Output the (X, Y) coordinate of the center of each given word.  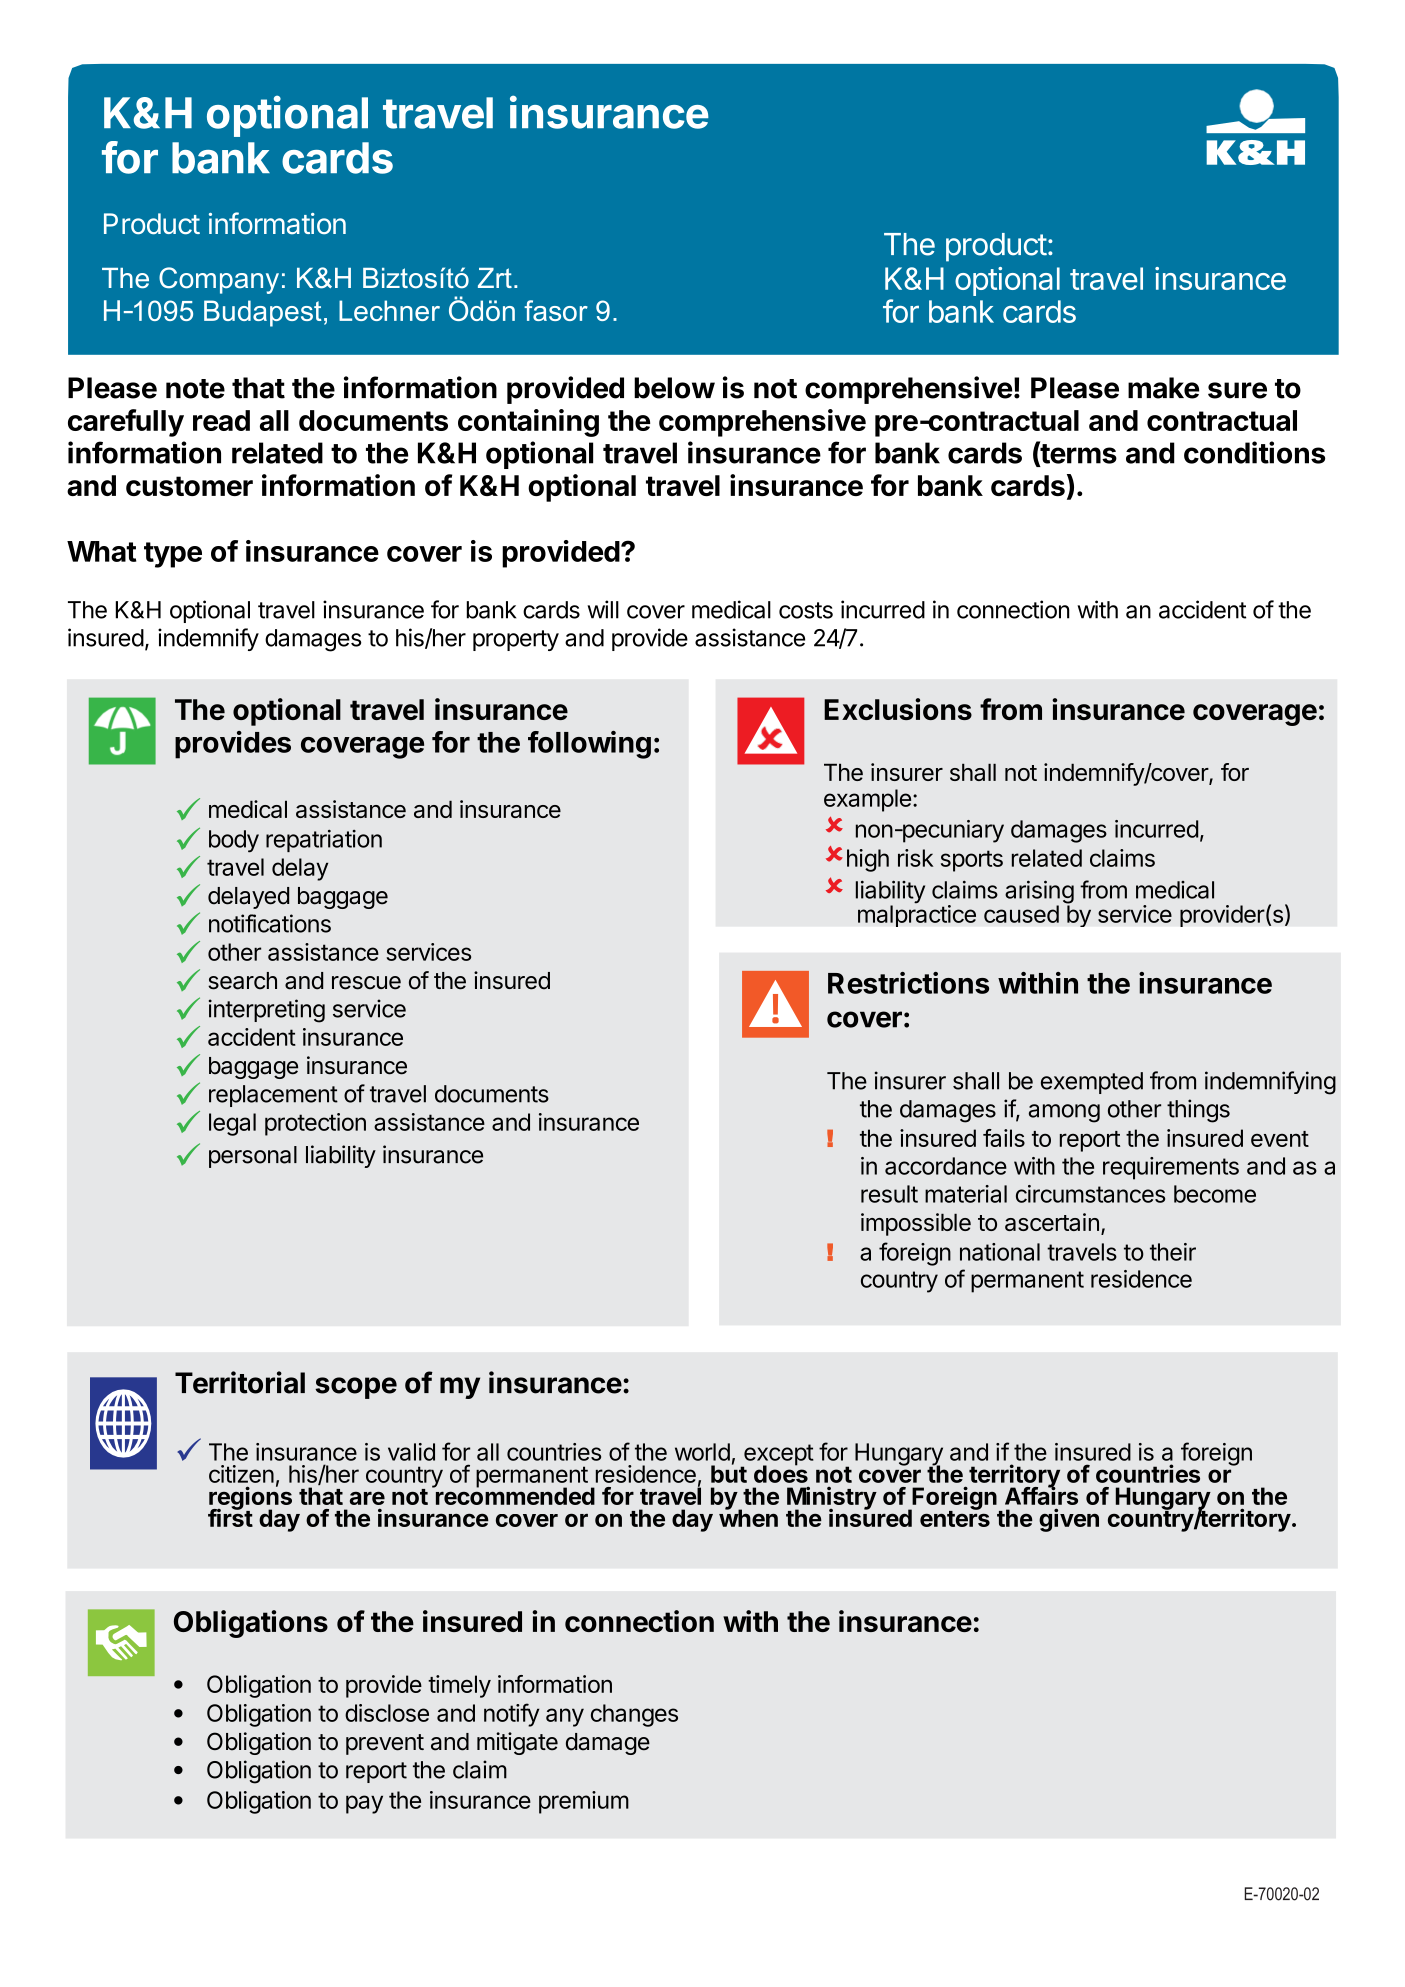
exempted (1092, 1083)
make (1163, 388)
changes (634, 1715)
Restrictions (908, 983)
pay (364, 1804)
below (674, 388)
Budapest (262, 313)
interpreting (267, 1011)
